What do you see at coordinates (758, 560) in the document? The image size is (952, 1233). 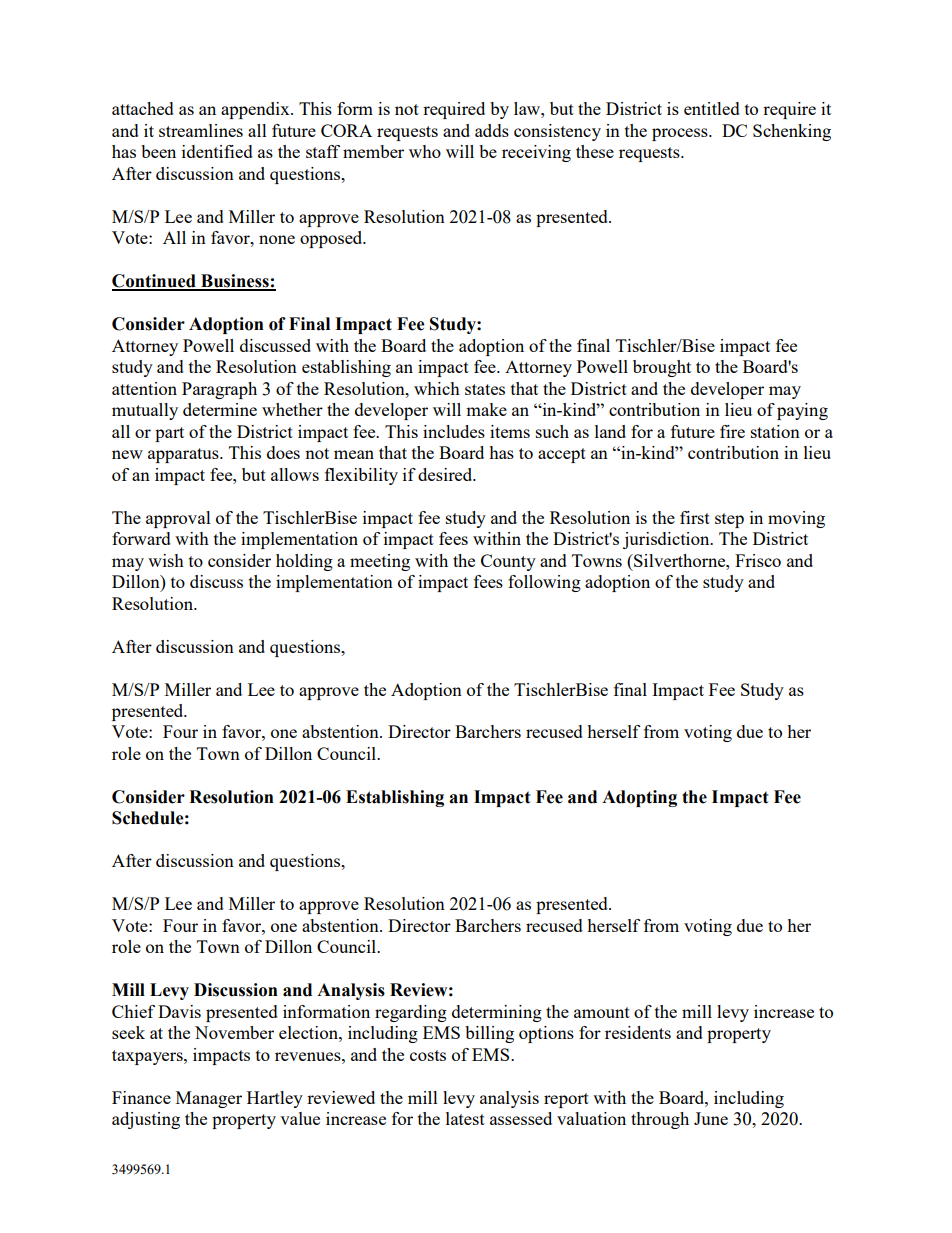 I see `Frisco` at bounding box center [758, 560].
